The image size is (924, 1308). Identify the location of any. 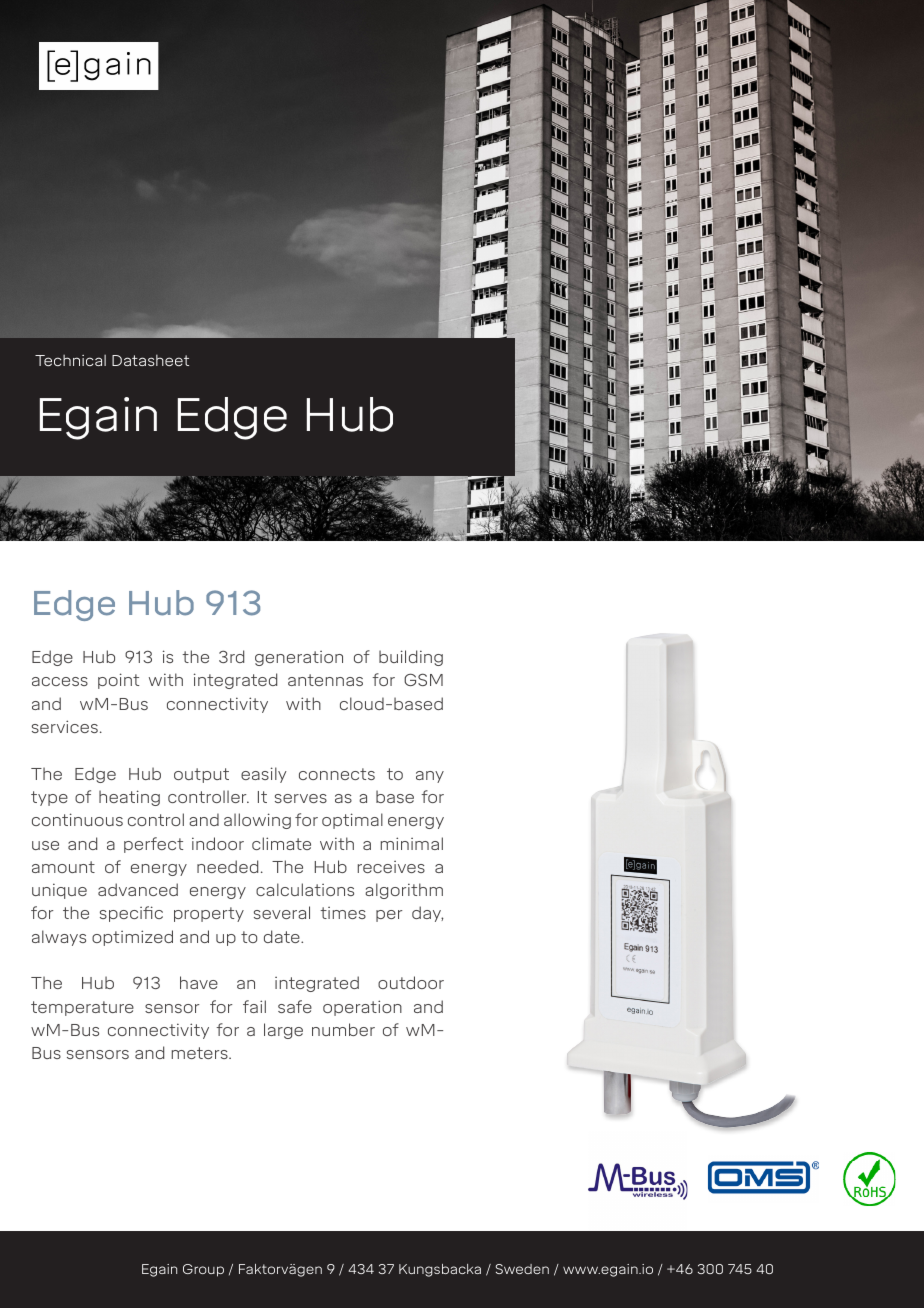
(430, 777).
